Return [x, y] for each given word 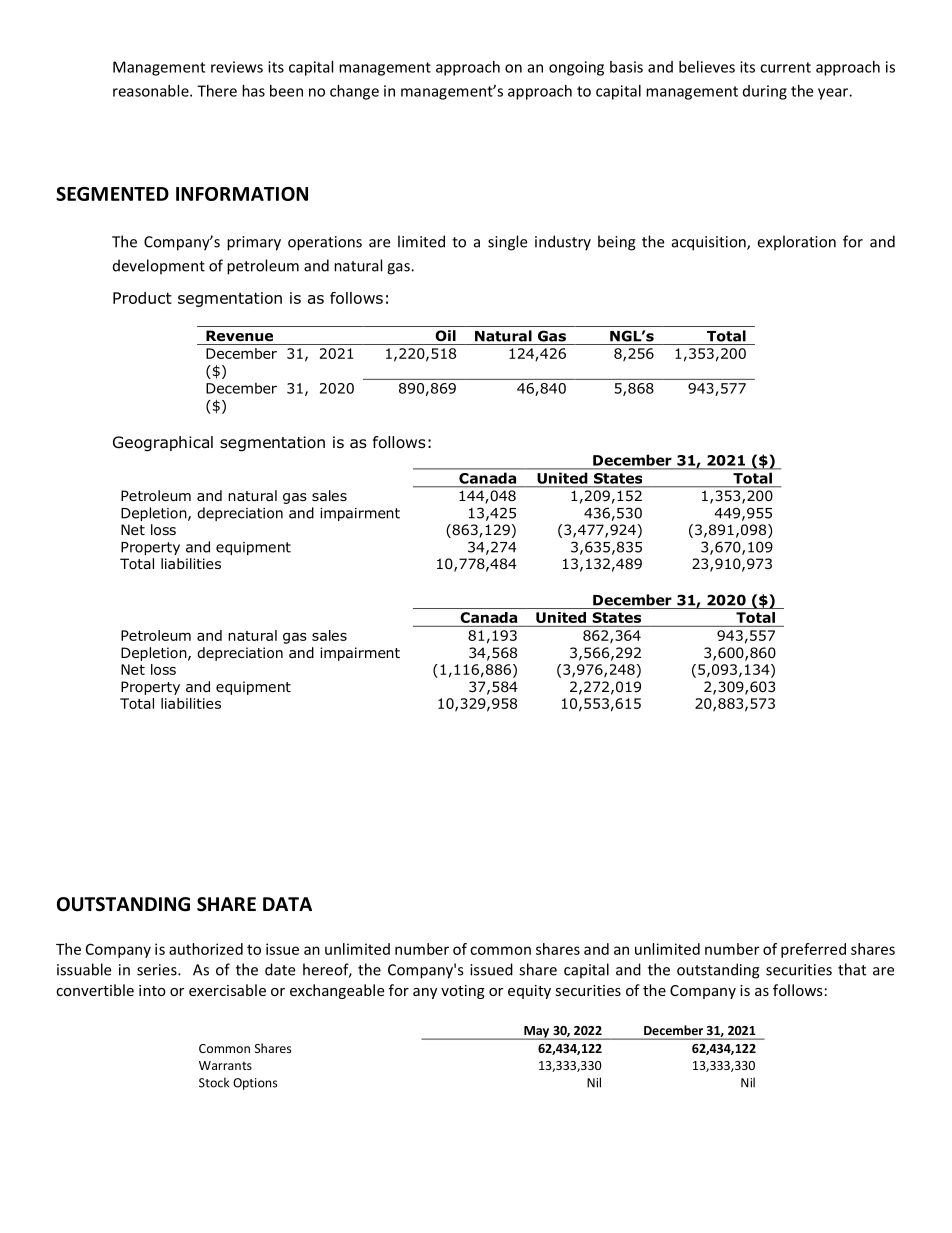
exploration [796, 243]
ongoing [576, 68]
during [765, 92]
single [507, 243]
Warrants [225, 1065]
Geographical [163, 444]
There [217, 91]
